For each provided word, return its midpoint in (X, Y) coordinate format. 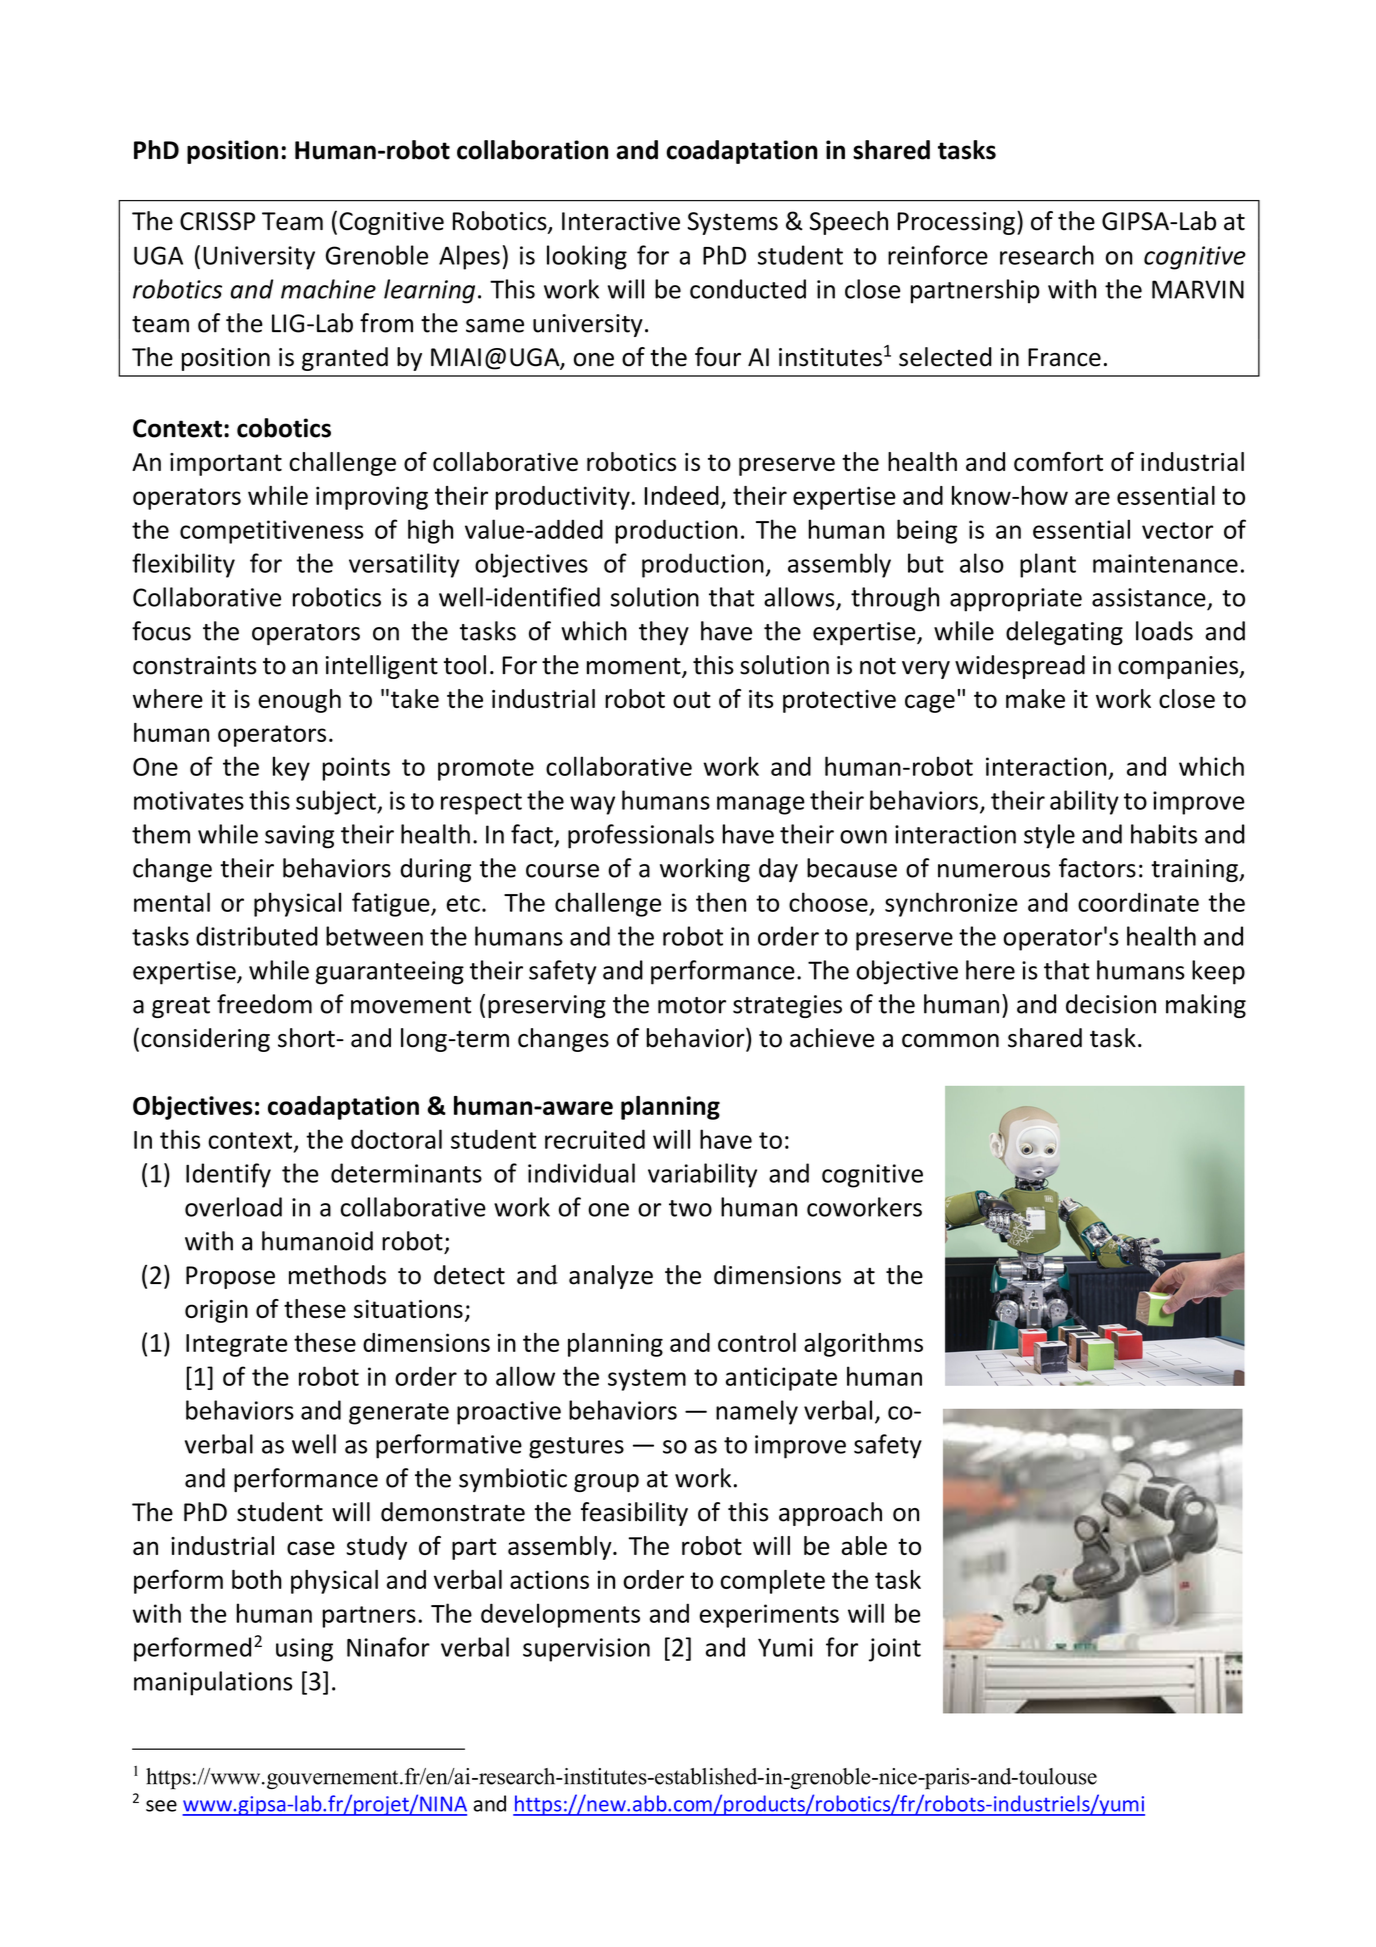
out (692, 699)
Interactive (621, 221)
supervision (586, 1650)
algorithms (863, 1345)
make (1035, 698)
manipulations (213, 1683)
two (690, 1208)
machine (328, 289)
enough (299, 701)
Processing (956, 223)
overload (233, 1207)
